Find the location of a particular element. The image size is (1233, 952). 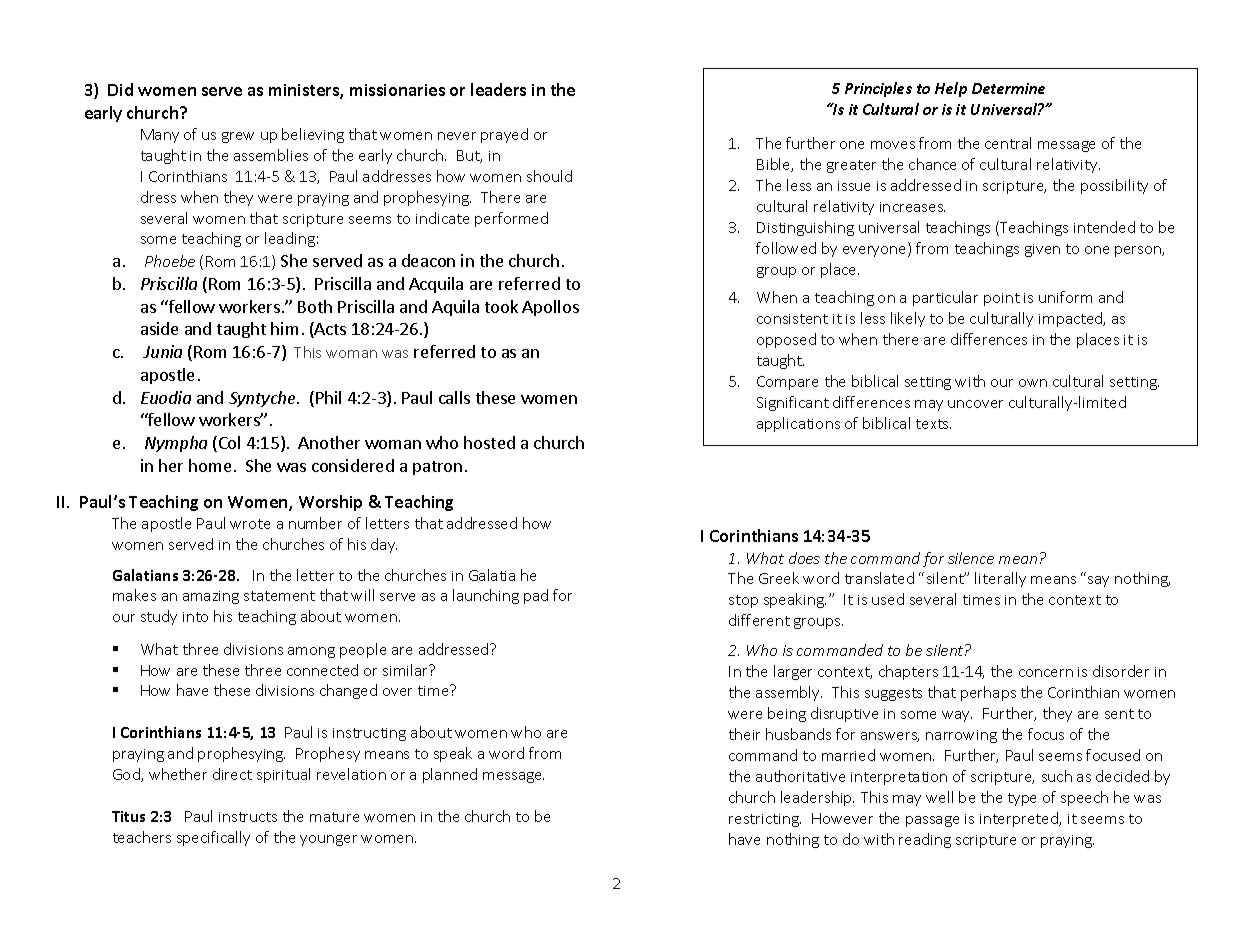

among is located at coordinates (311, 652).
